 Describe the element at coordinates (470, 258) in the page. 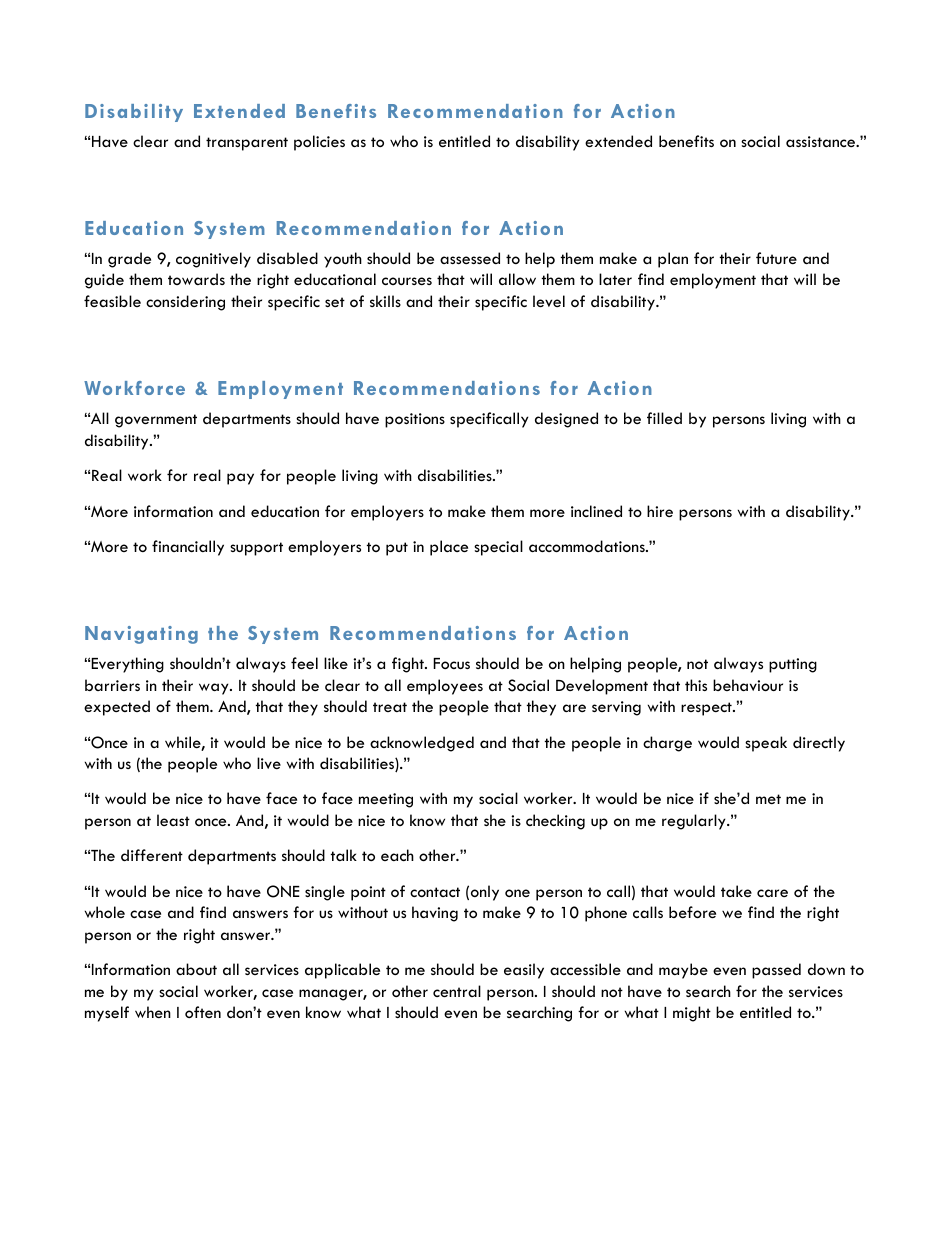

I see `assessed` at that location.
